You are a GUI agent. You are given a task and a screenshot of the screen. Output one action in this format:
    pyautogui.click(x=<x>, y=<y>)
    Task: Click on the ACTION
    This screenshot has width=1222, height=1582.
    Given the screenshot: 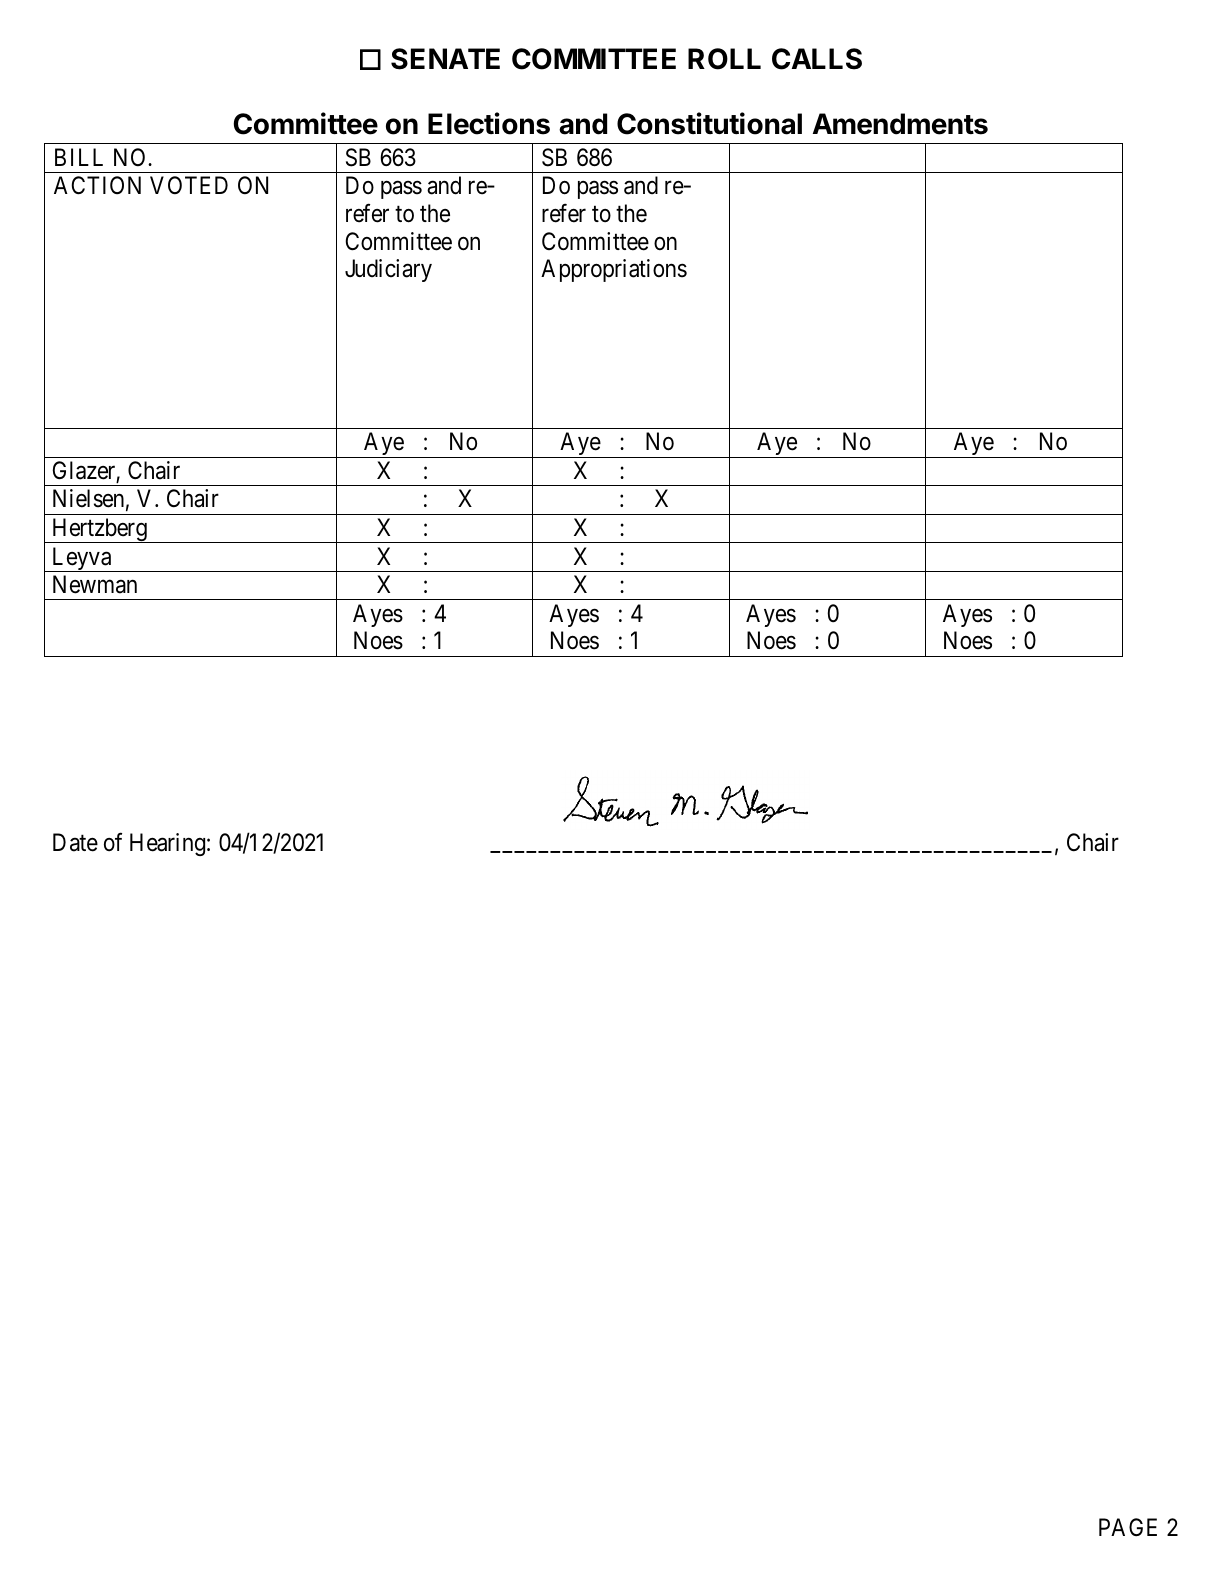 What is the action you would take?
    pyautogui.click(x=97, y=185)
